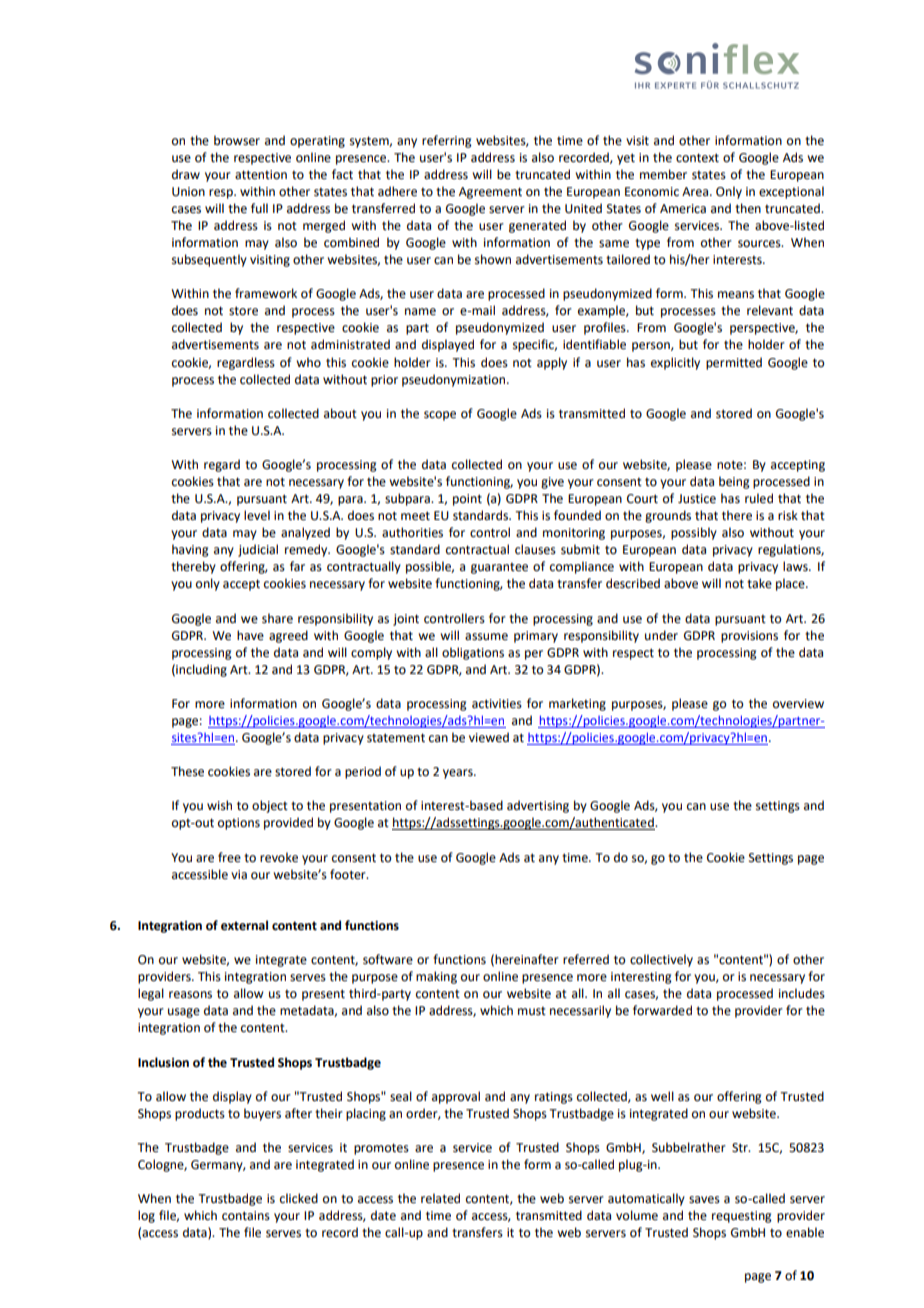 The width and height of the image is (924, 1308). What do you see at coordinates (250, 635) in the image?
I see `have` at bounding box center [250, 635].
